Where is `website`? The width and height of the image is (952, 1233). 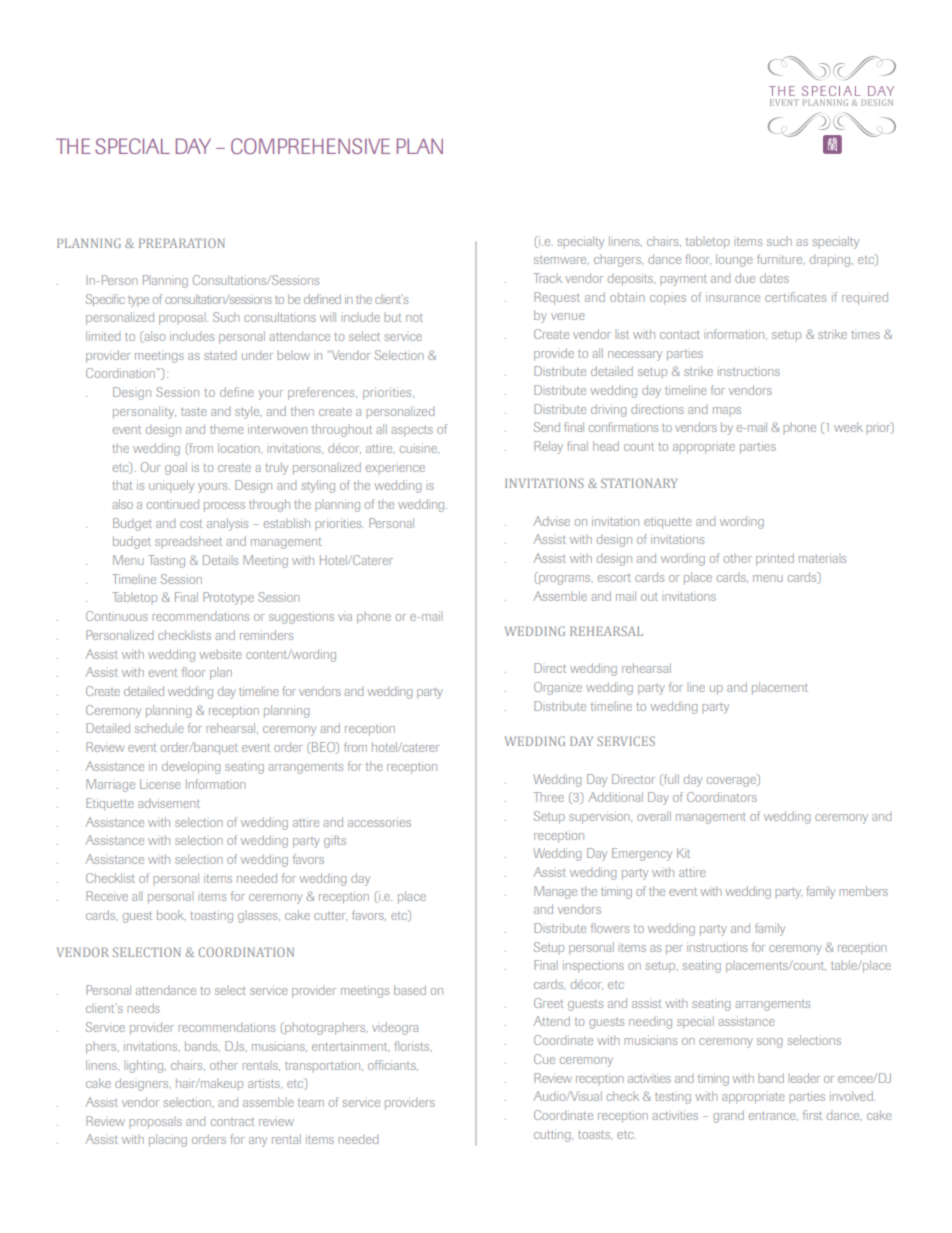 website is located at coordinates (220, 654).
